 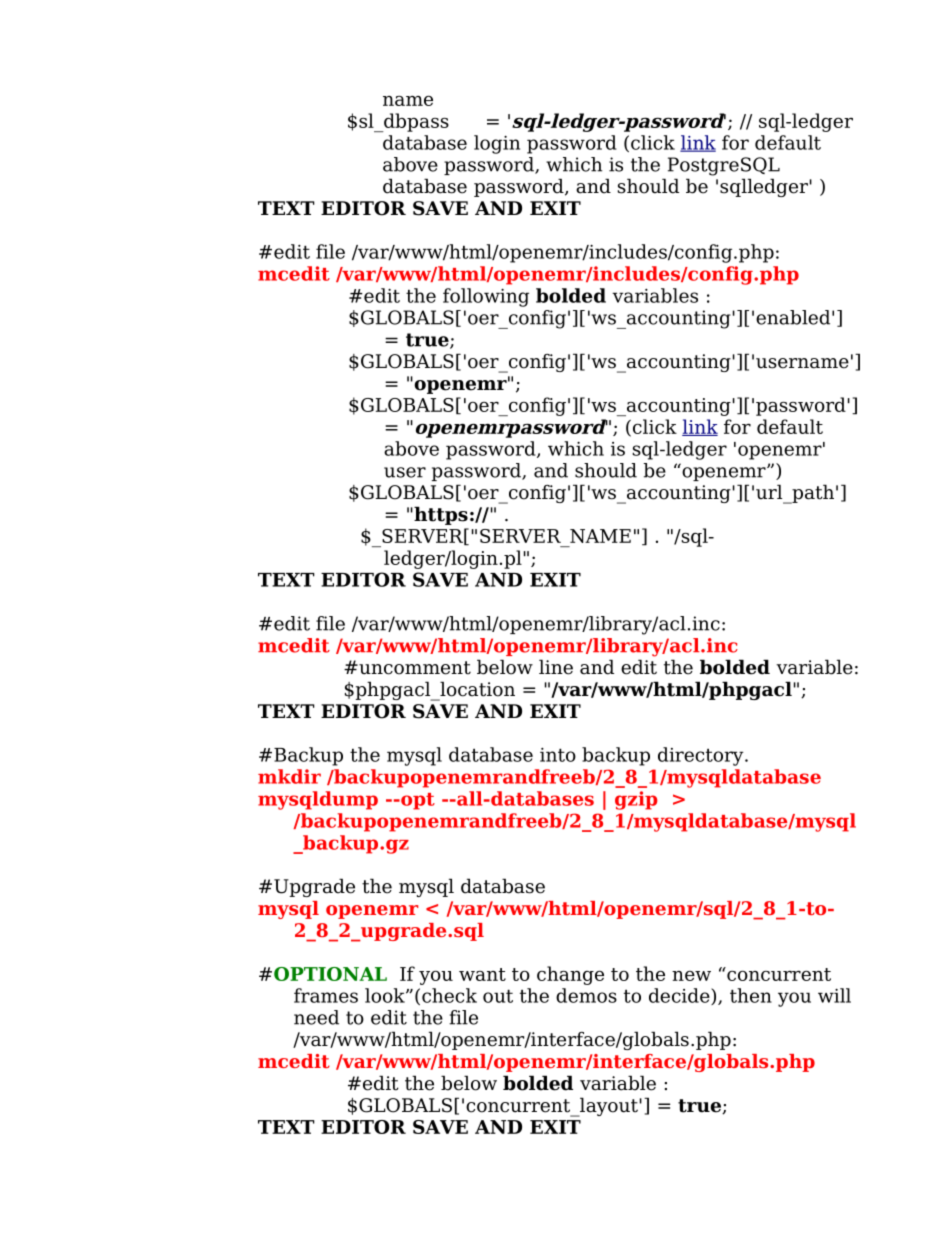 I want to click on change, so click(x=570, y=975).
